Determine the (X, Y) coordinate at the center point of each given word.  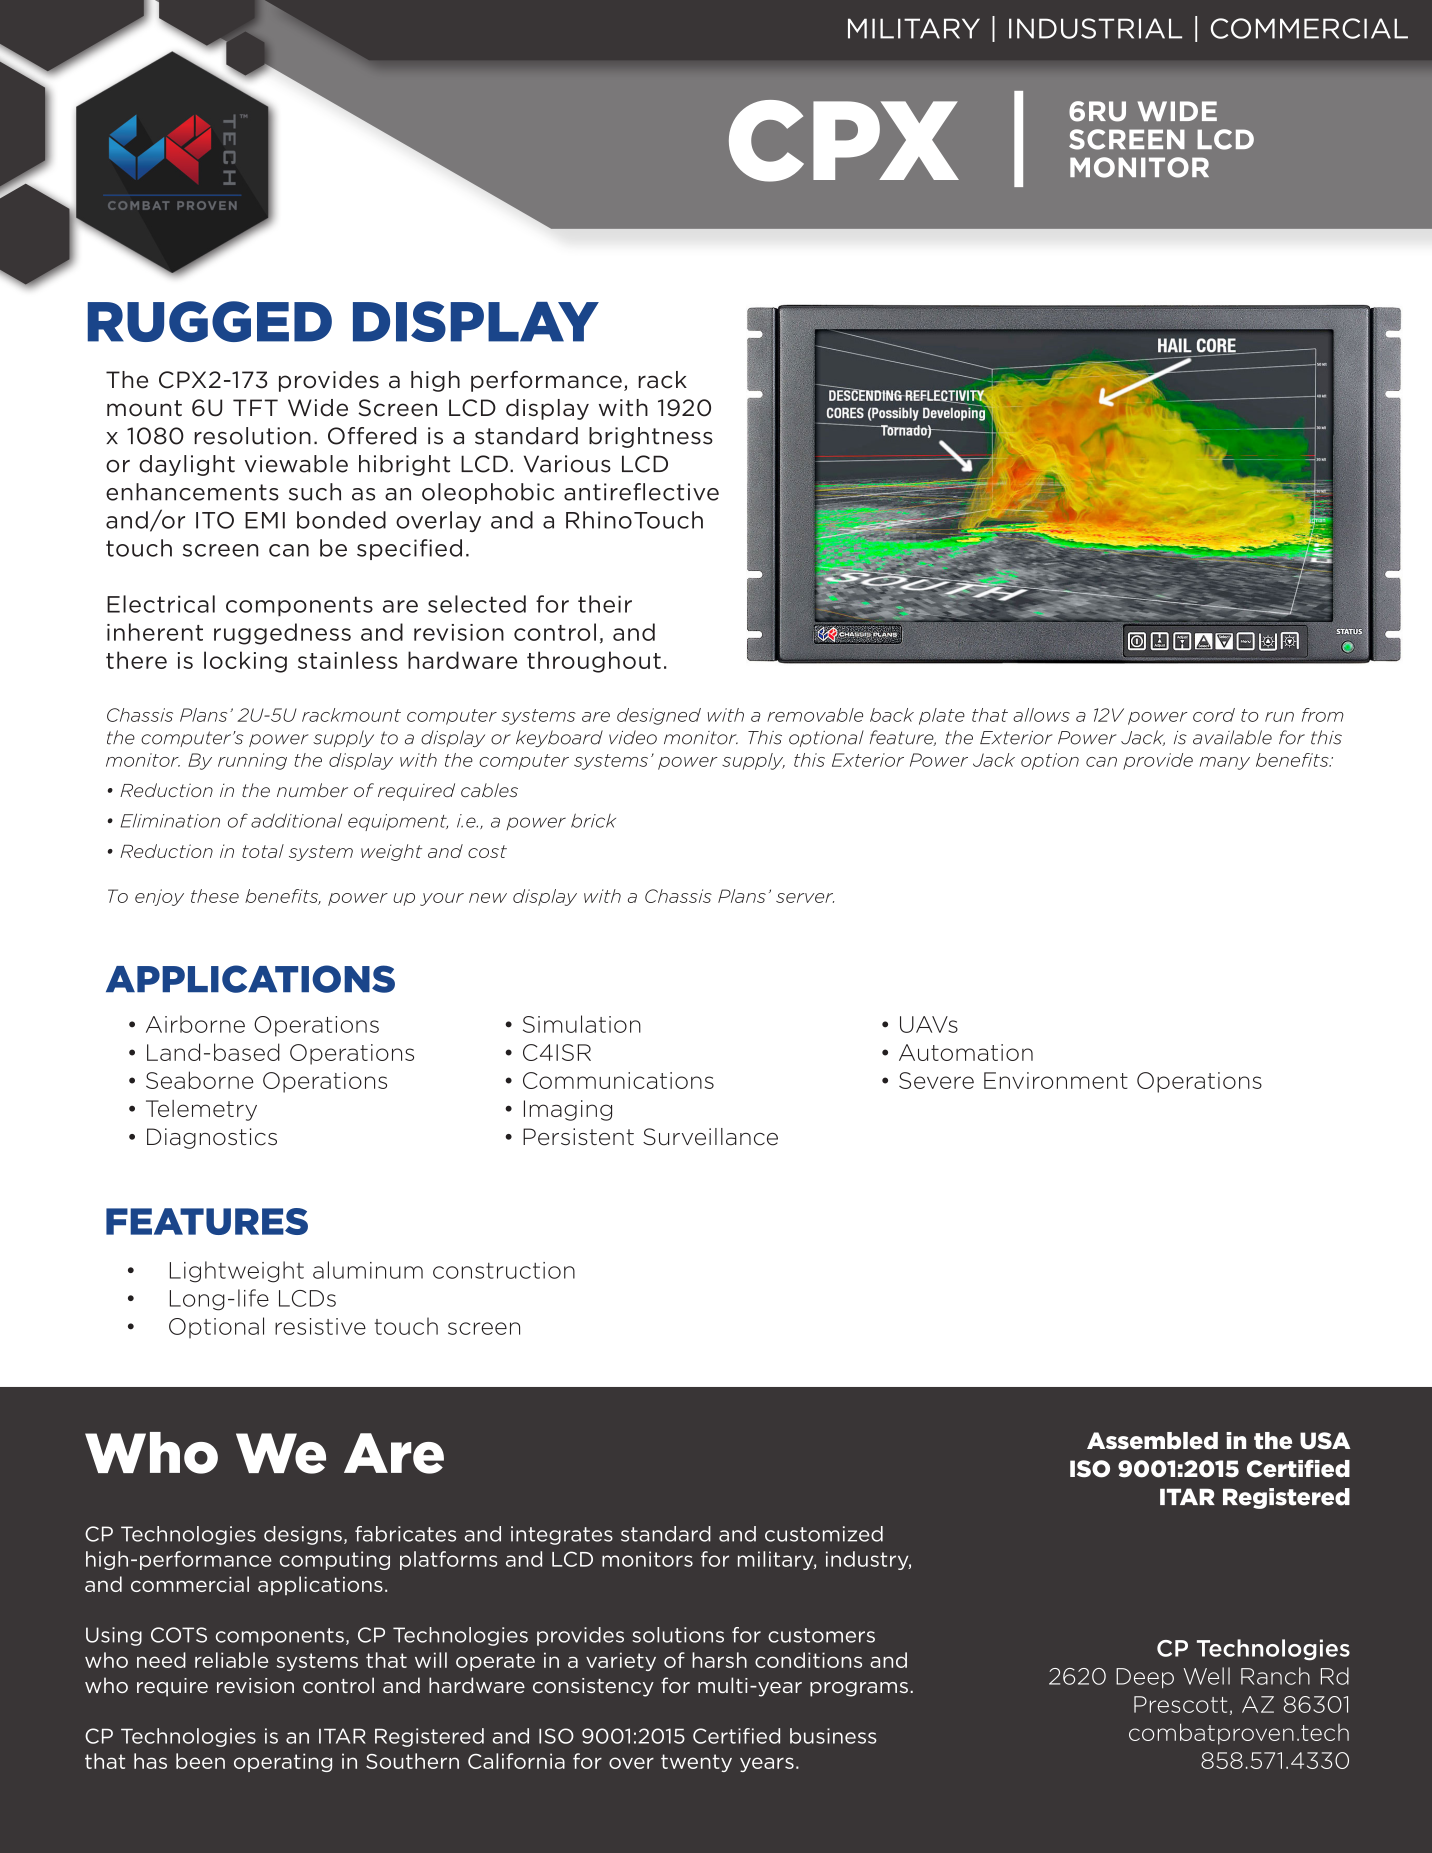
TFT (255, 407)
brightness (651, 437)
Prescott (1180, 1704)
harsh (719, 1660)
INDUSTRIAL (1095, 28)
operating (283, 1762)
